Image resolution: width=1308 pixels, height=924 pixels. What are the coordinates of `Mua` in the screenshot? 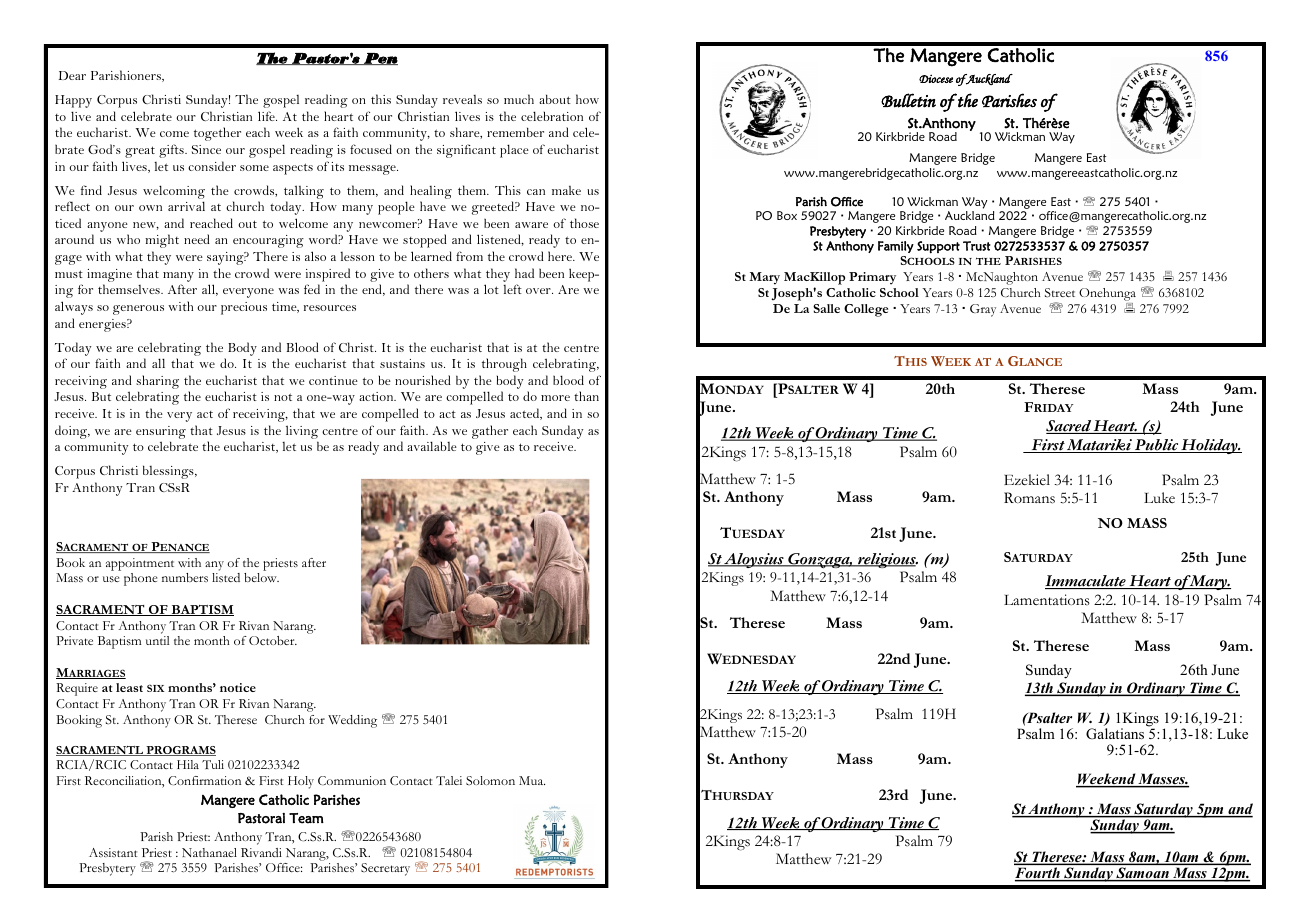 It's located at (532, 780).
